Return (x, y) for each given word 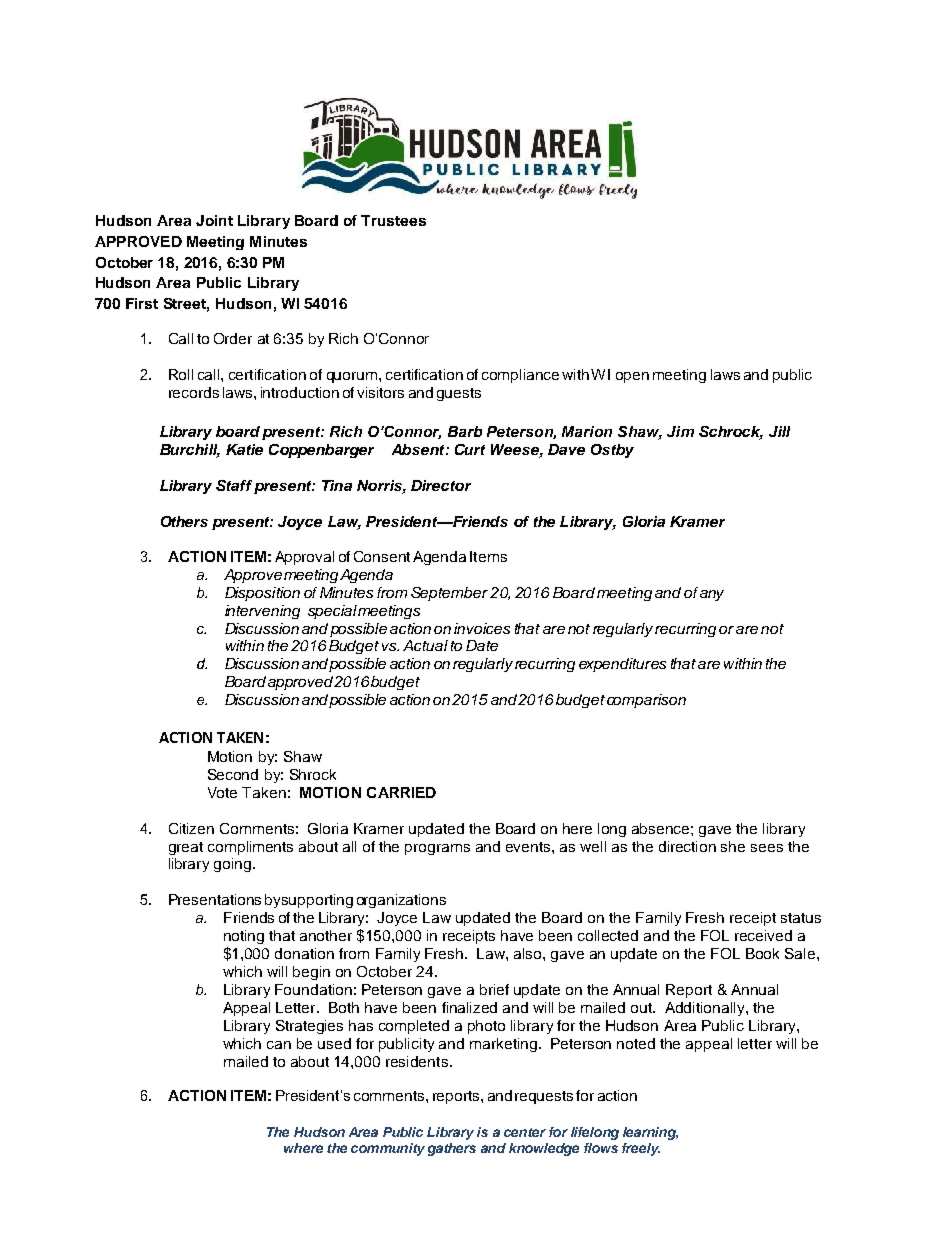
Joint (214, 220)
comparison (646, 701)
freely (641, 1149)
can (279, 1045)
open (632, 377)
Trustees (393, 220)
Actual (425, 645)
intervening (262, 612)
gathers (452, 1149)
